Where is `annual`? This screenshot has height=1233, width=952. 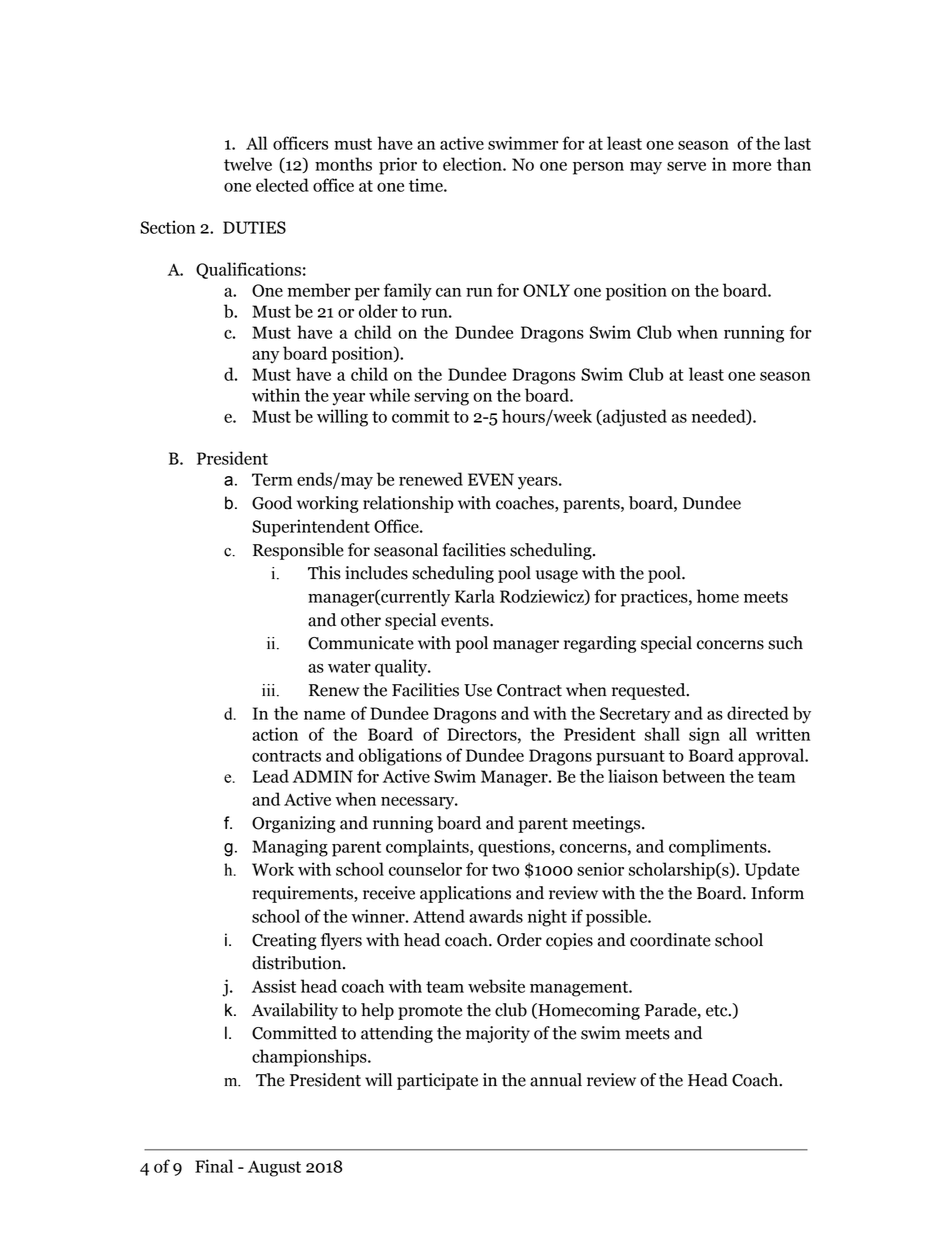
annual is located at coordinates (556, 1080).
